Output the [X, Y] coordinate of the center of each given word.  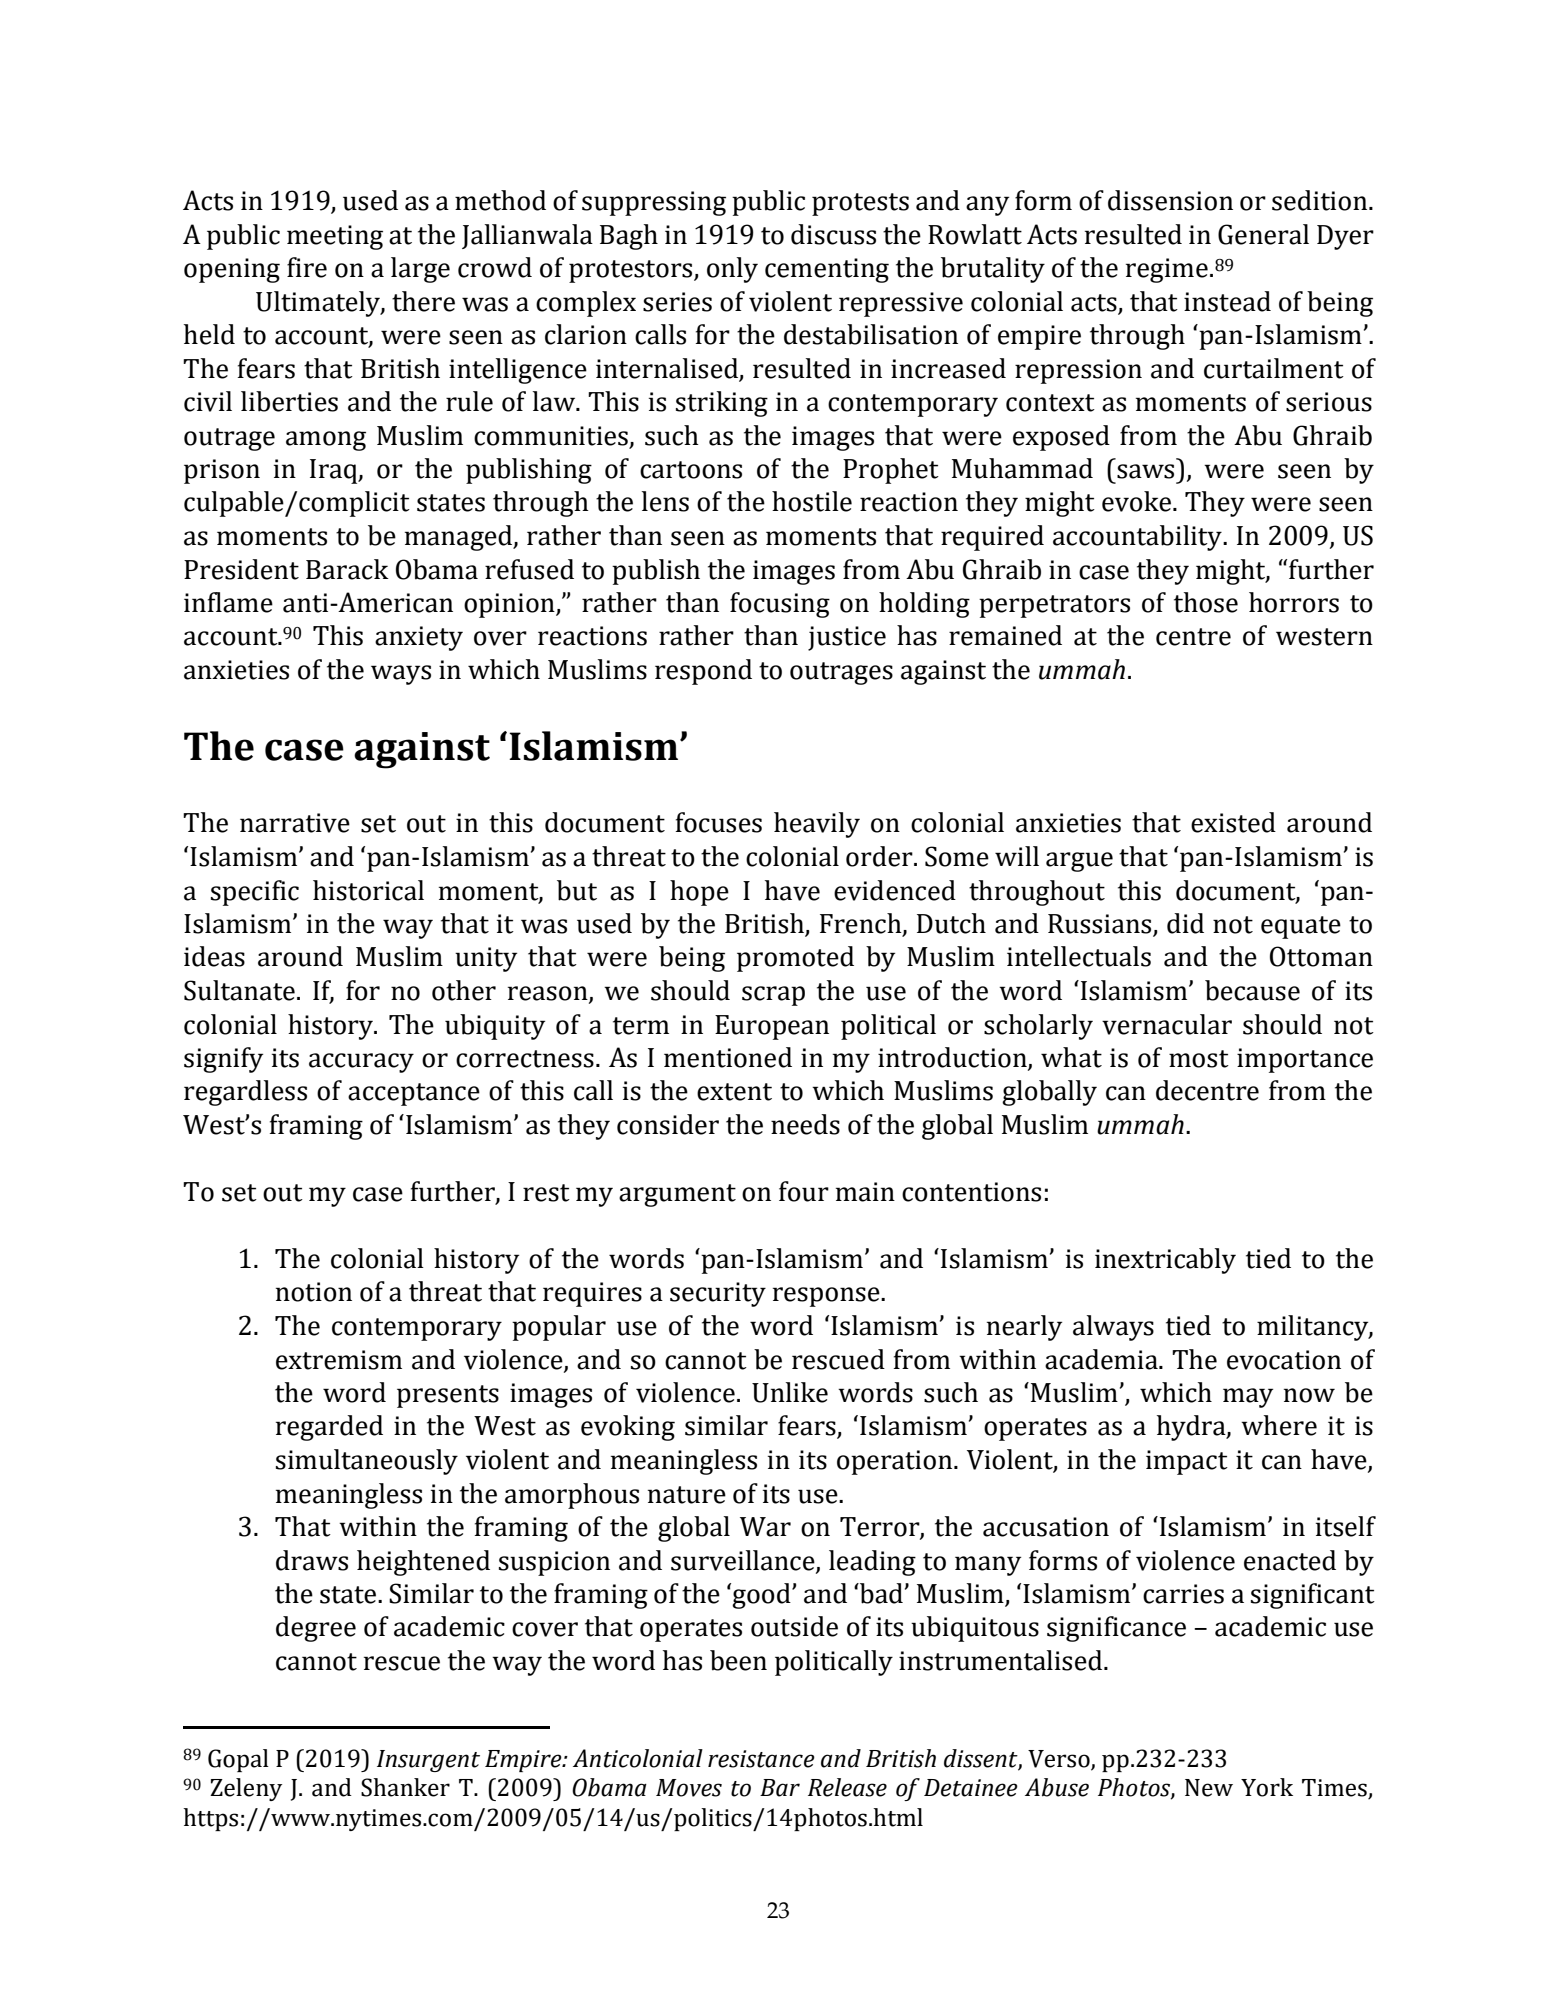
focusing [780, 605]
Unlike [790, 1392]
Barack [347, 569]
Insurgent [428, 1761]
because [1252, 990]
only [732, 270]
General [1263, 234]
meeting [335, 237]
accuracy [361, 1063]
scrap [773, 996]
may [1248, 1398]
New [1209, 1788]
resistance [761, 1759]
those [1206, 602]
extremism [339, 1360]
